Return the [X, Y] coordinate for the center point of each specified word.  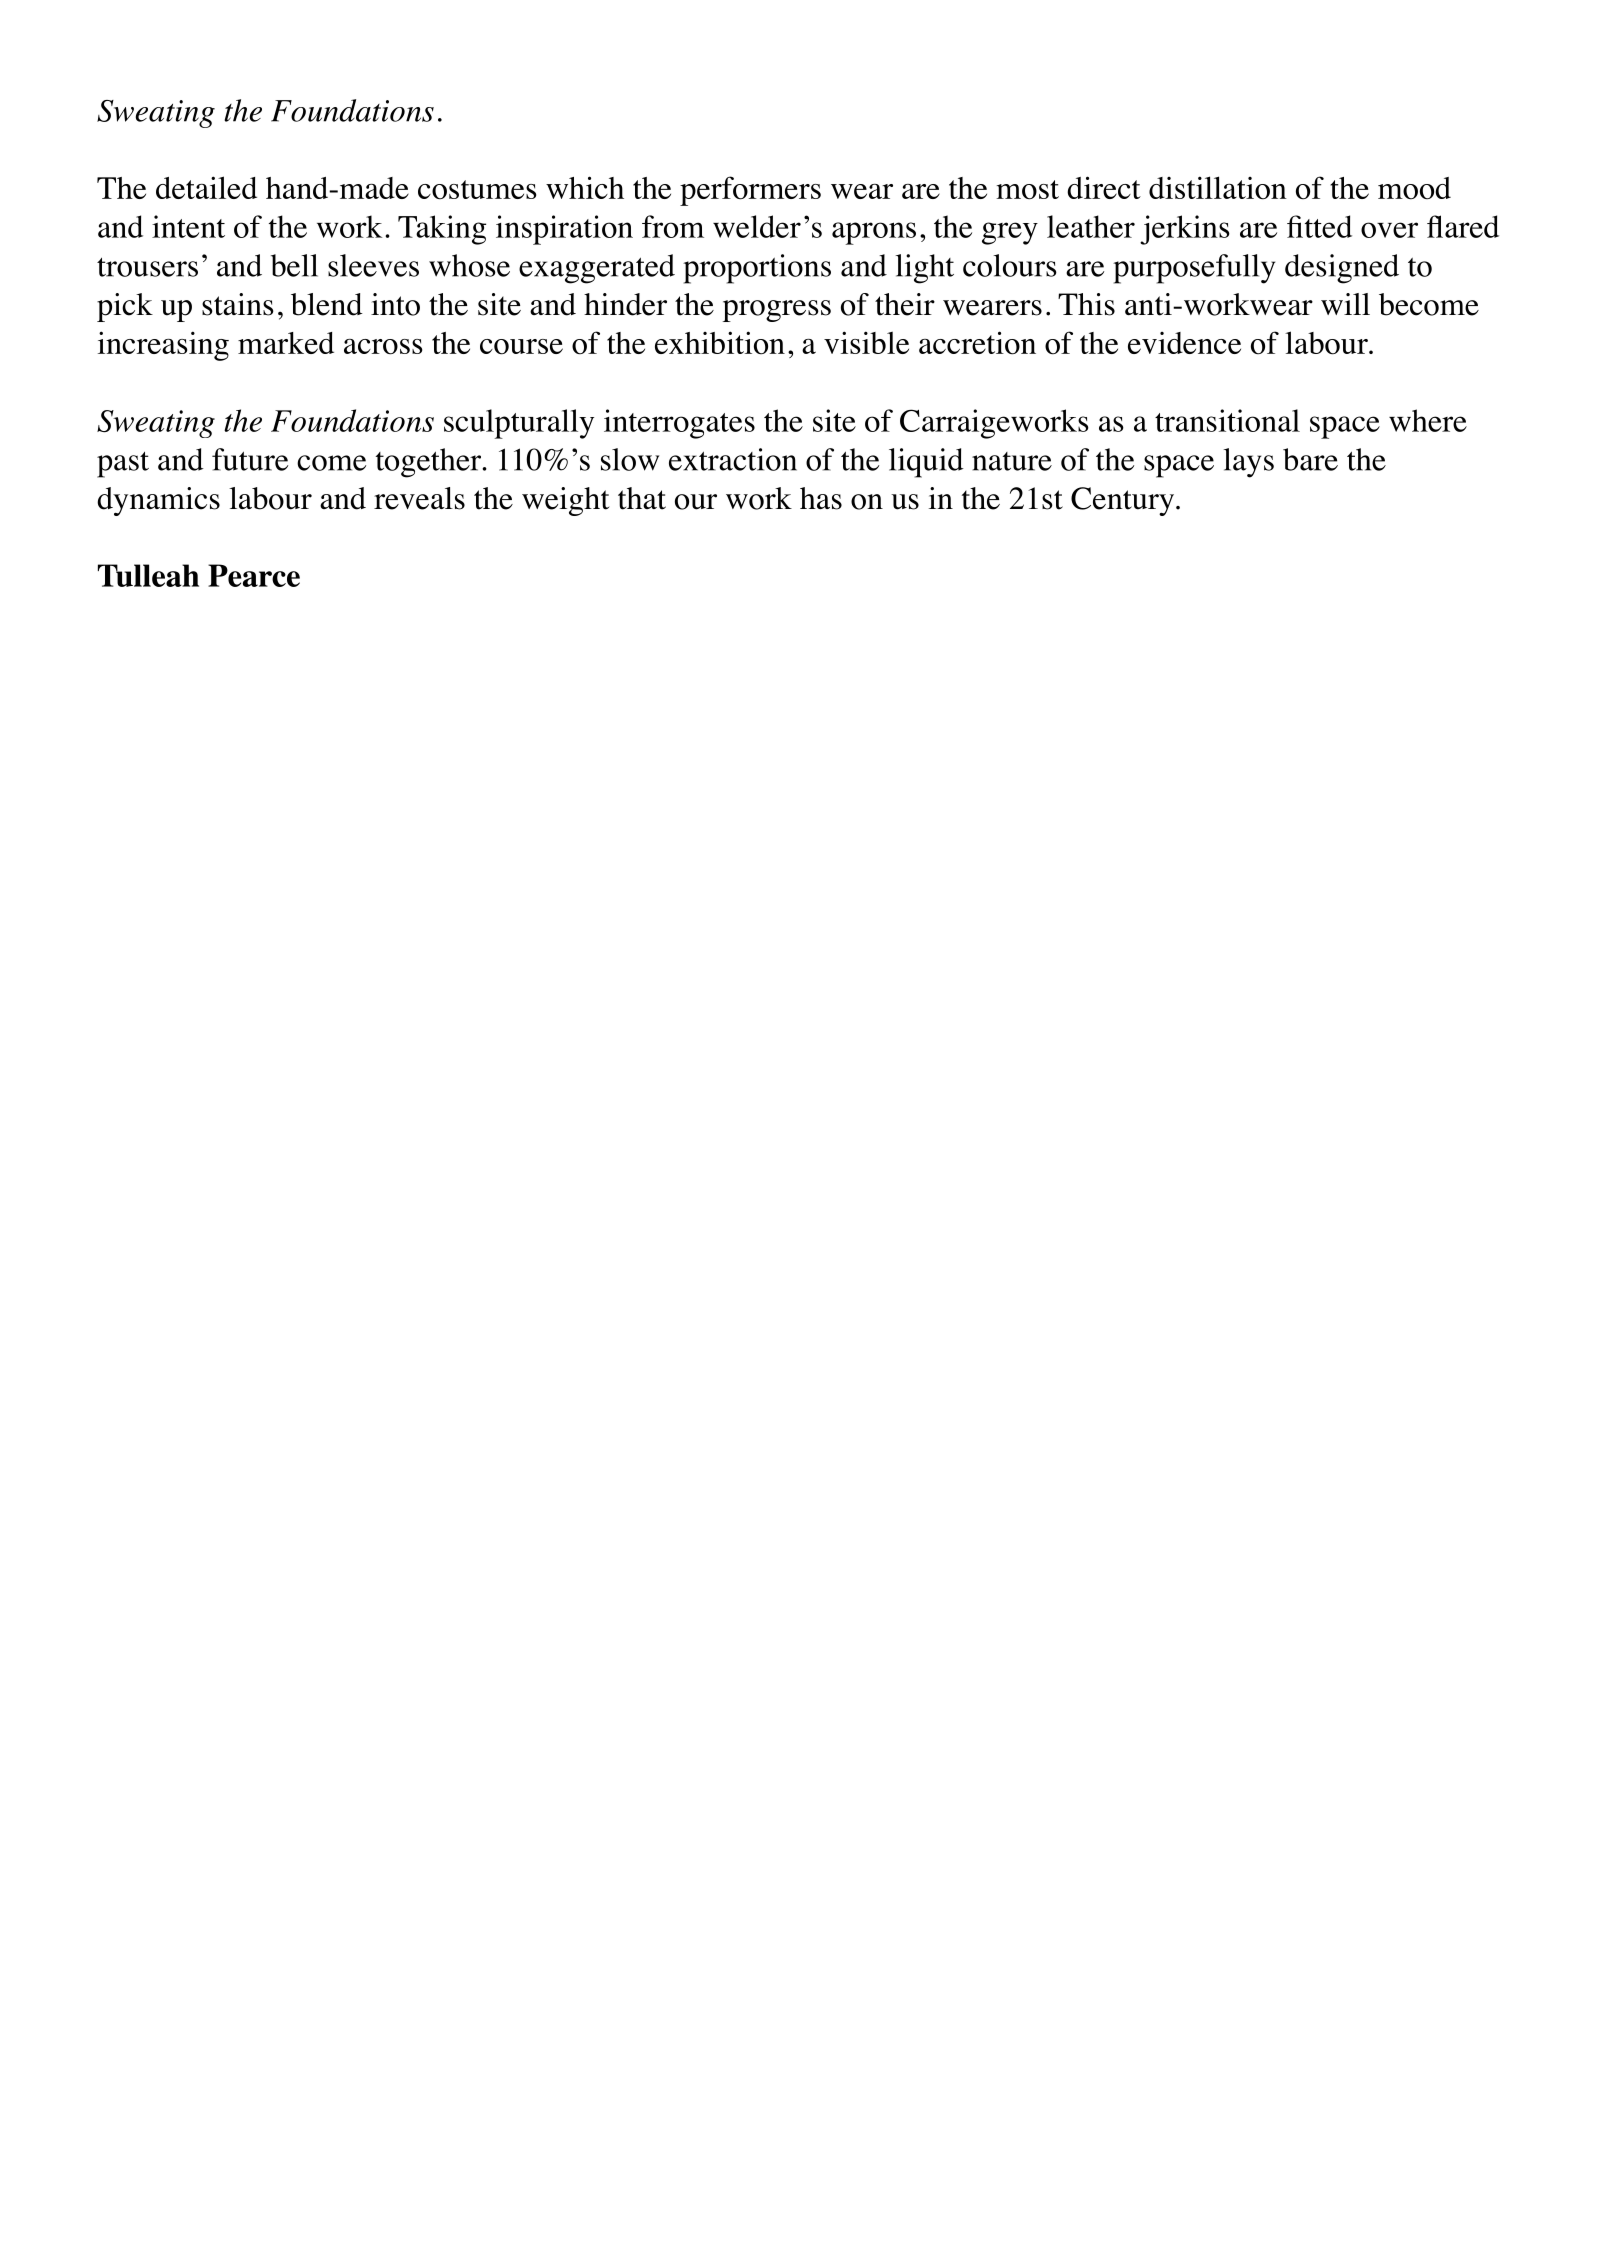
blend [327, 304]
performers [750, 191]
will [1345, 304]
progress [777, 311]
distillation [1218, 188]
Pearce [254, 575]
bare [1310, 459]
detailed [206, 187]
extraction [733, 459]
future [250, 459]
